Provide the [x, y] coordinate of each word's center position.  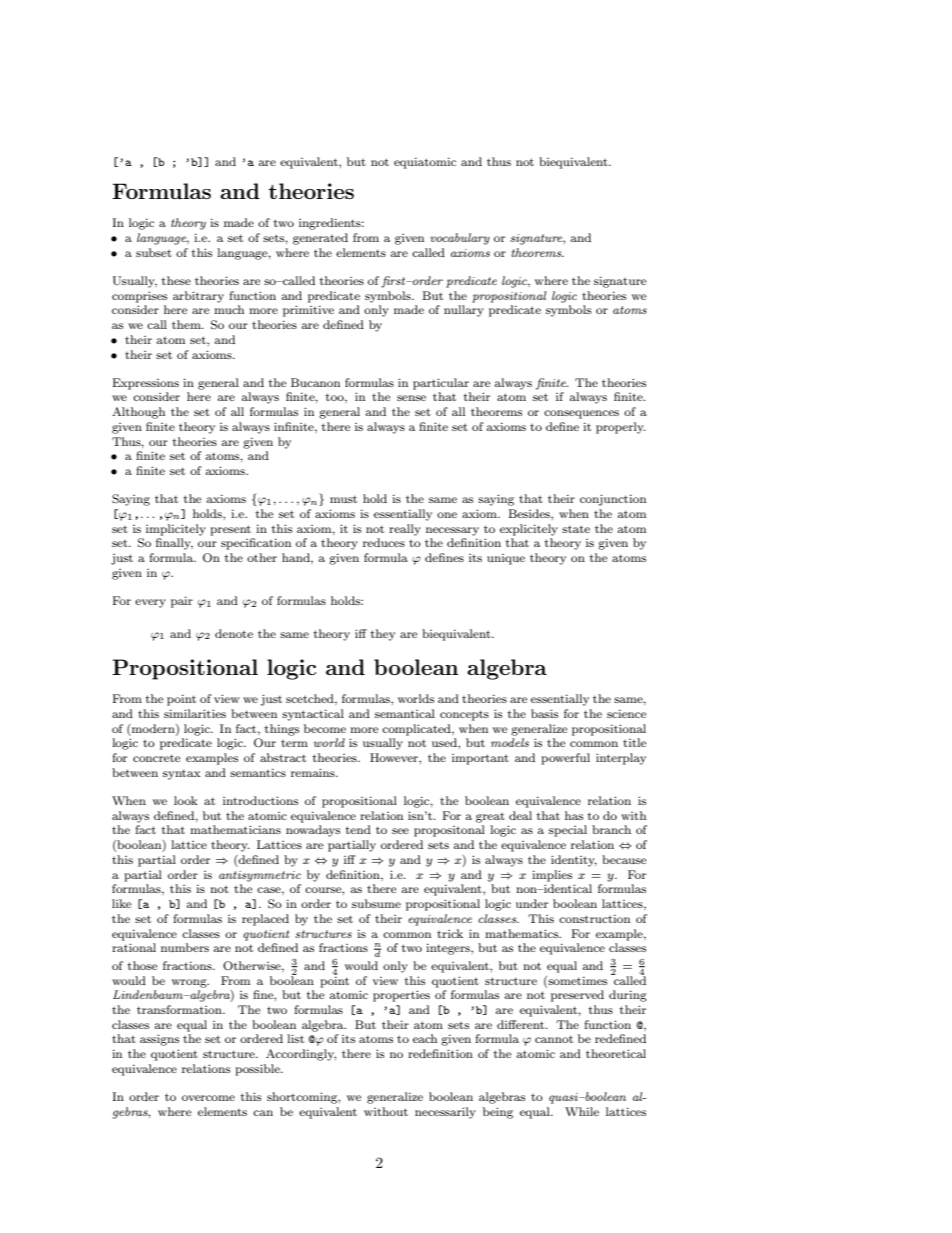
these [176, 280]
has [574, 815]
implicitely [176, 530]
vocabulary [460, 239]
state [576, 529]
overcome [208, 1098]
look [186, 800]
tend [358, 829]
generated [320, 239]
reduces [384, 542]
